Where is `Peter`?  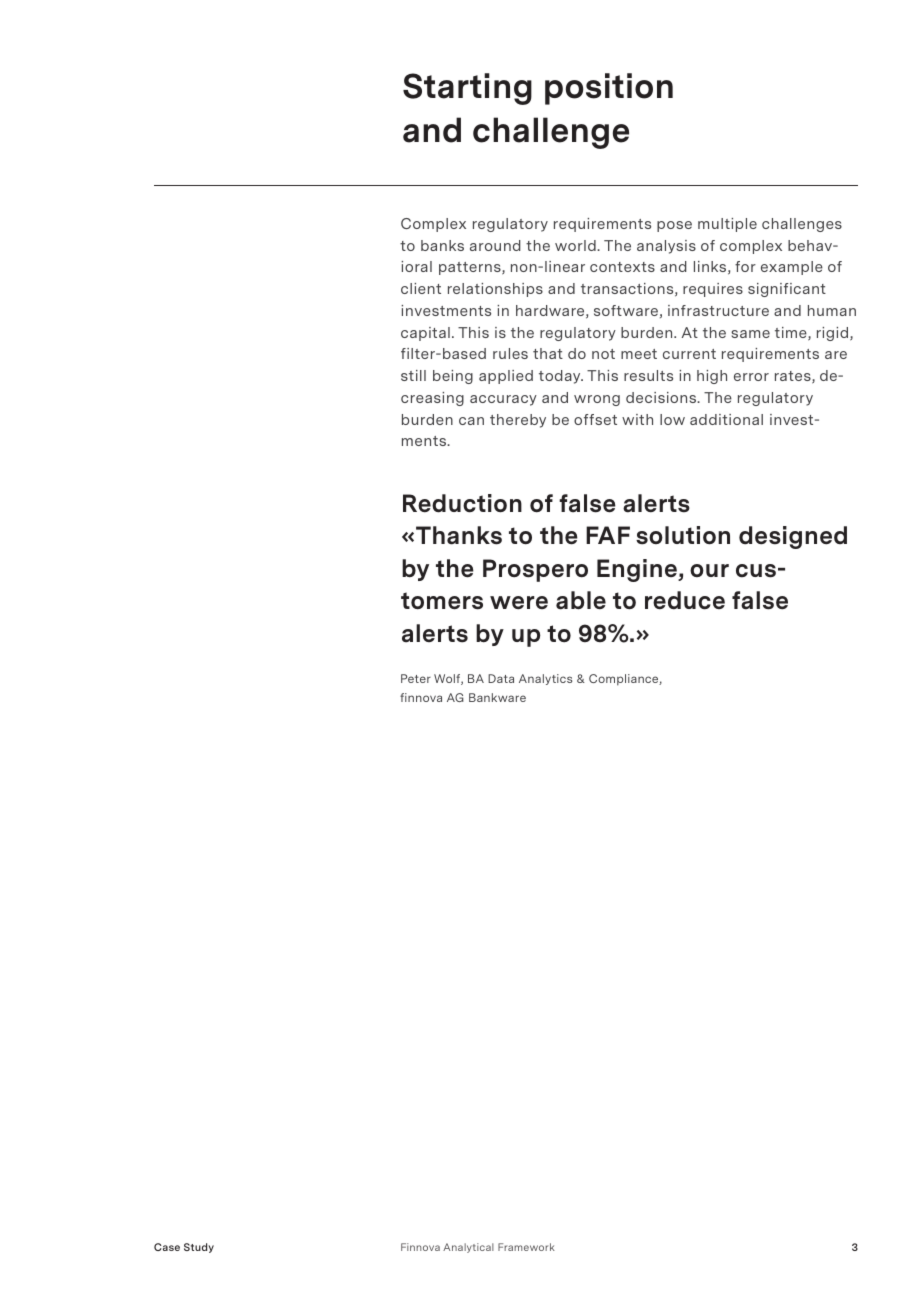 Peter is located at coordinates (416, 678).
